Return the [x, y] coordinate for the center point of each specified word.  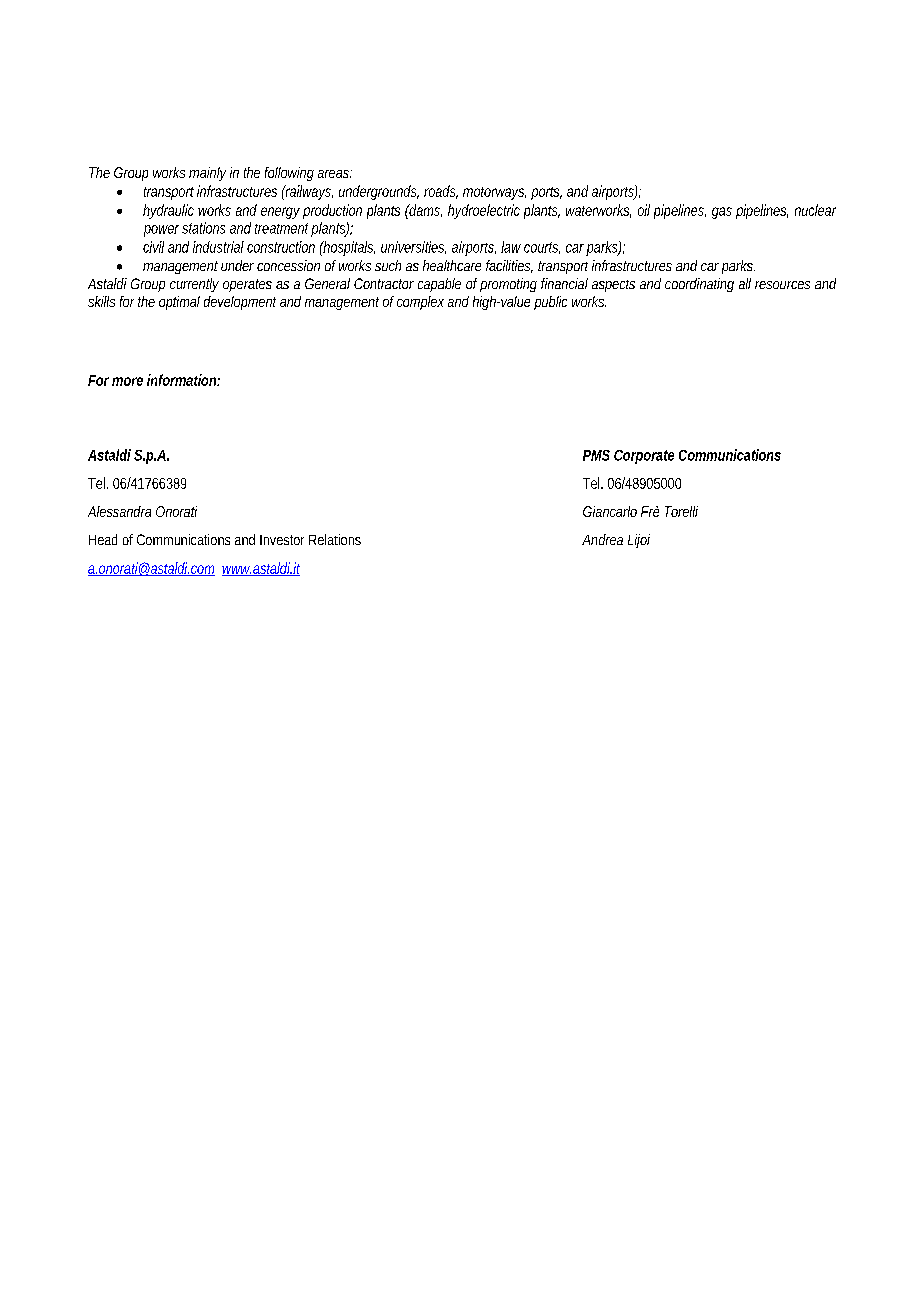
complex [420, 303]
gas [722, 213]
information [182, 380]
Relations [335, 539]
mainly [207, 174]
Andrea [602, 539]
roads [441, 192]
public [550, 303]
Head [103, 539]
